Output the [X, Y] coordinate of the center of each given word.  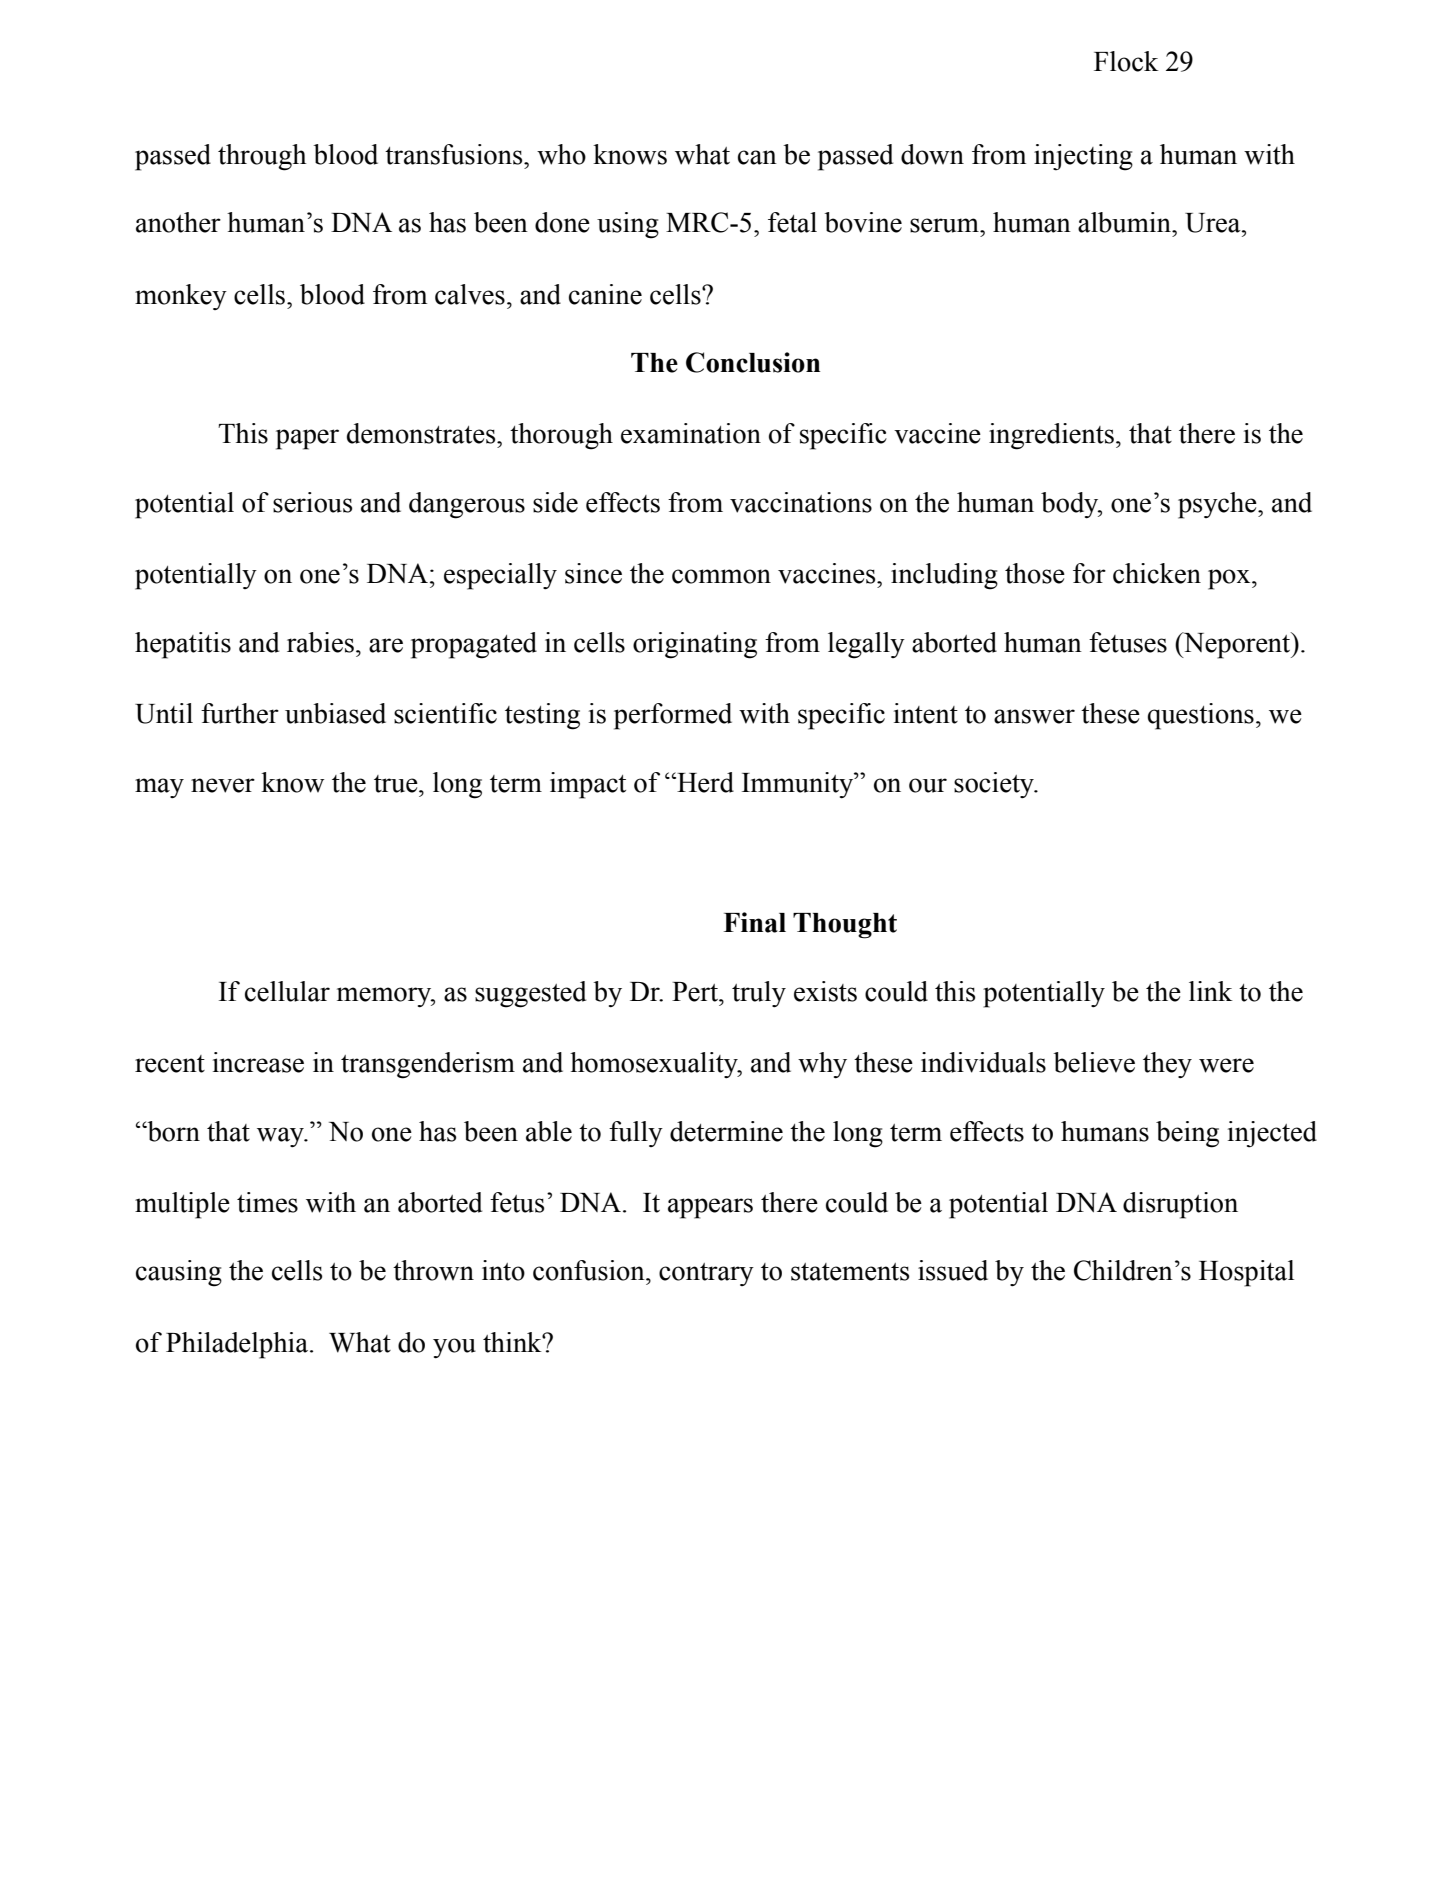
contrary [706, 1274]
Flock [1126, 61]
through [262, 157]
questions [1201, 716]
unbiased [335, 713]
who [561, 154]
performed [673, 716]
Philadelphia [238, 1345]
